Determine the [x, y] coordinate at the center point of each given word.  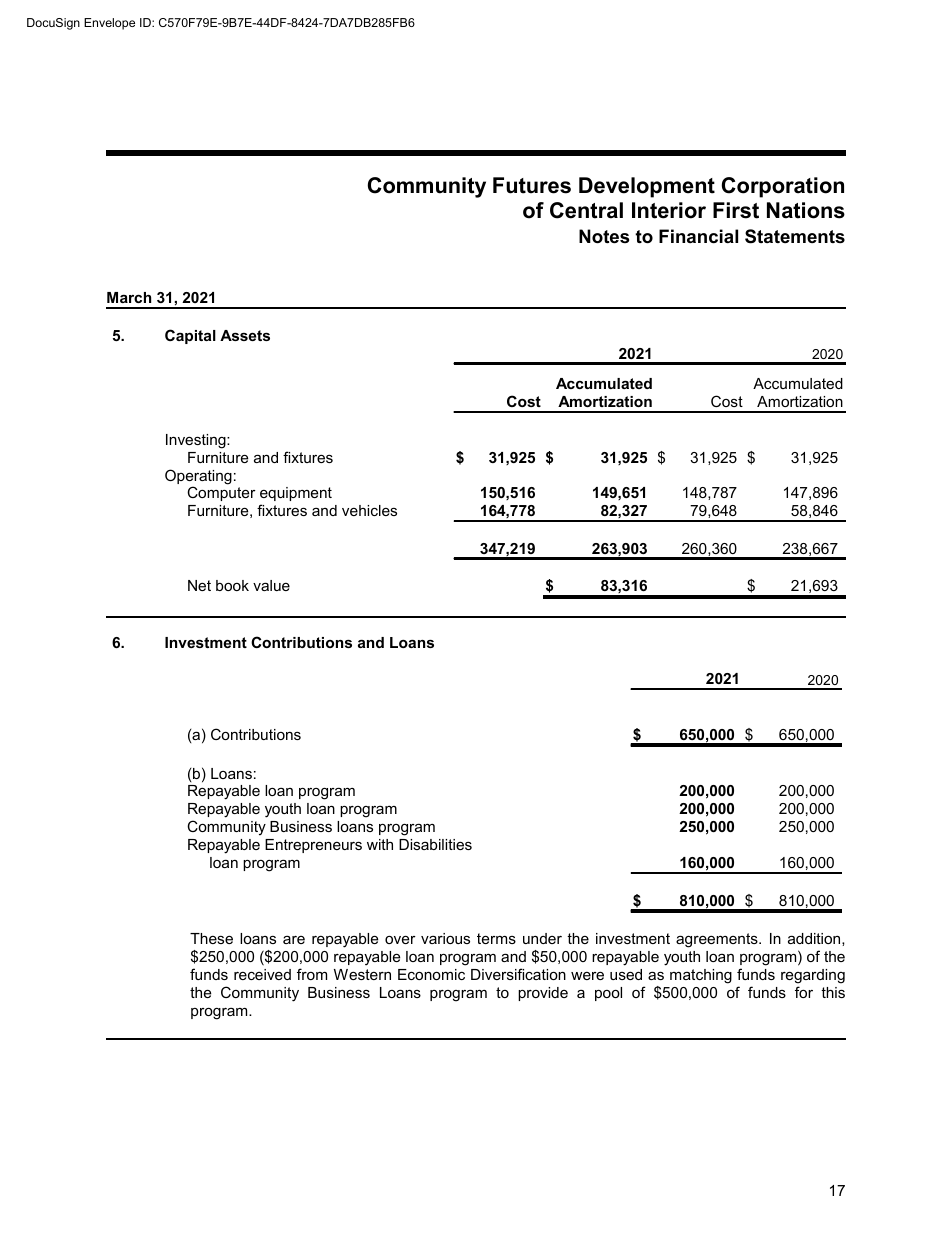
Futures [532, 185]
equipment [296, 496]
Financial [698, 236]
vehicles [369, 510]
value [271, 585]
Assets [245, 335]
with [380, 844]
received [262, 974]
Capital [190, 336]
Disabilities [435, 844]
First [736, 210]
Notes [604, 236]
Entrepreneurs [313, 846]
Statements [795, 236]
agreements [718, 940]
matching [701, 976]
